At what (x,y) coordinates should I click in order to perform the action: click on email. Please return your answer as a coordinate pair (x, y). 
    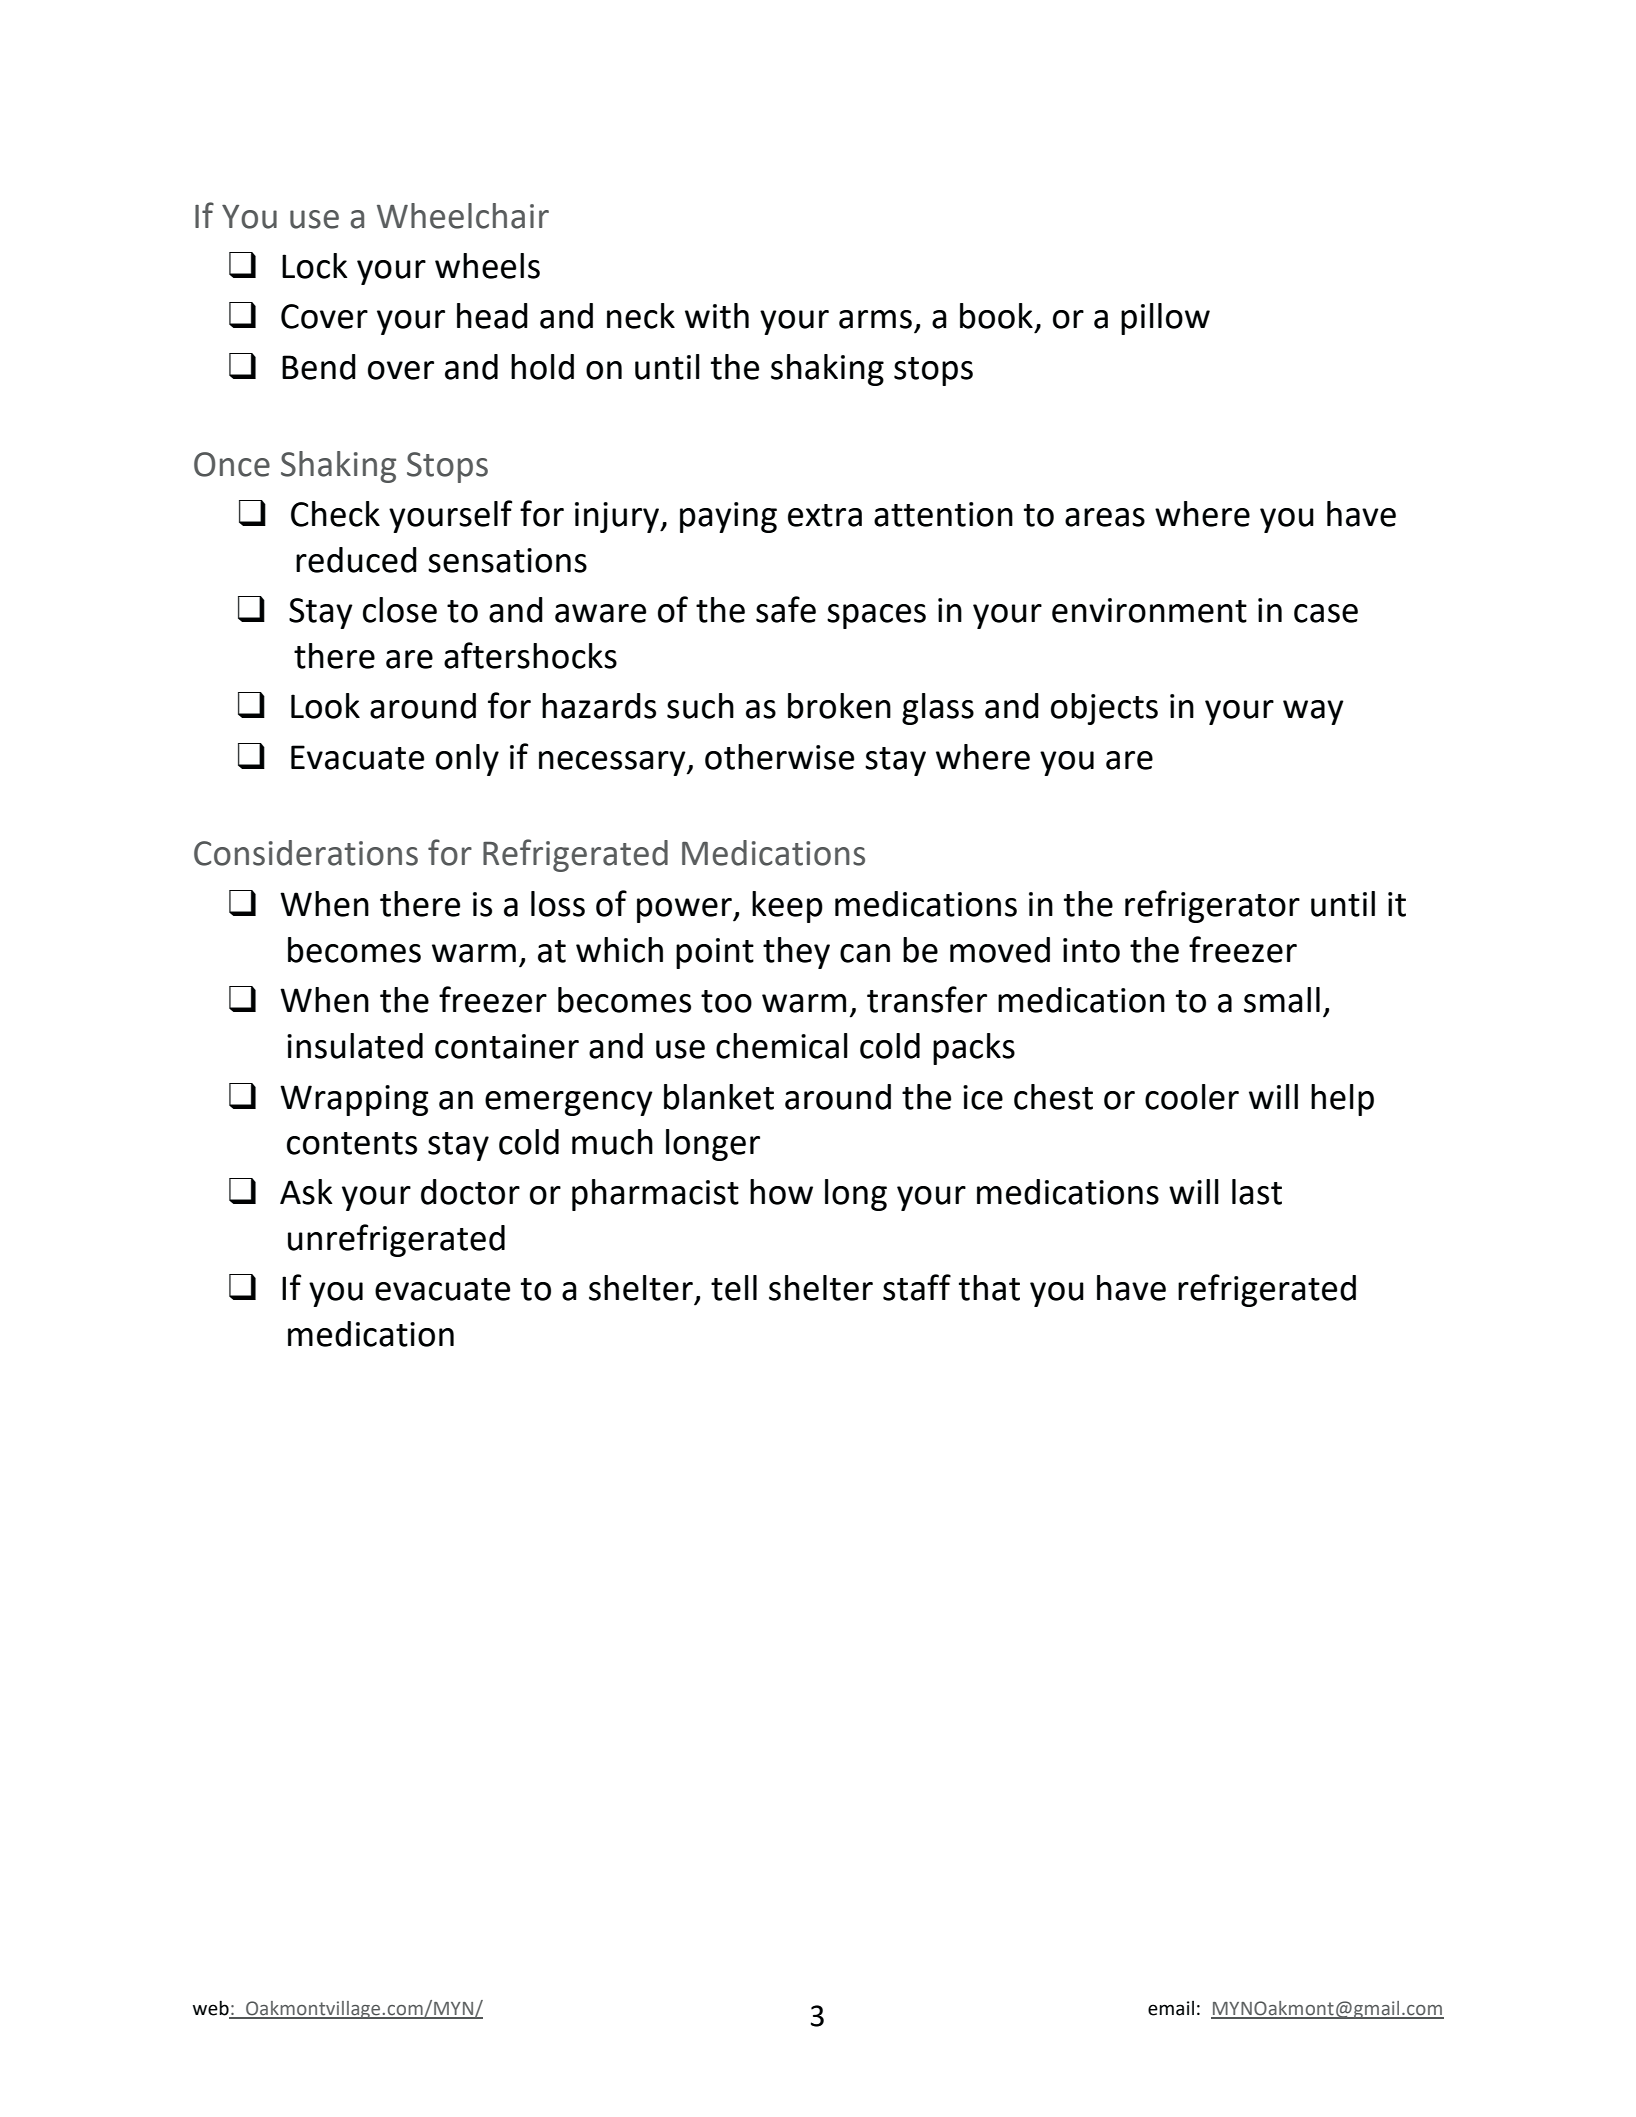
    Looking at the image, I should click on (1171, 2008).
